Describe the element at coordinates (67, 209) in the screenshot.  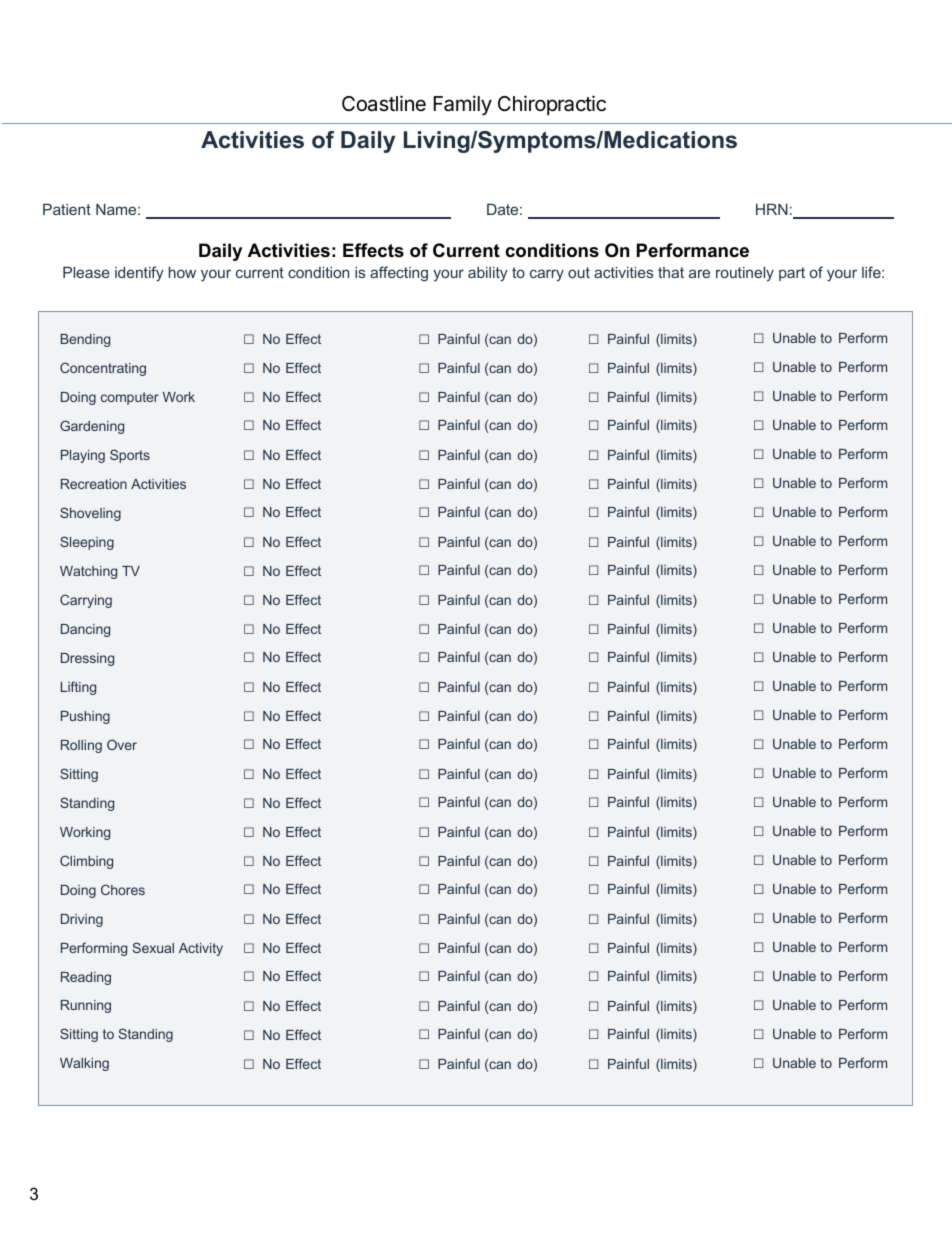
I see `Patient` at that location.
